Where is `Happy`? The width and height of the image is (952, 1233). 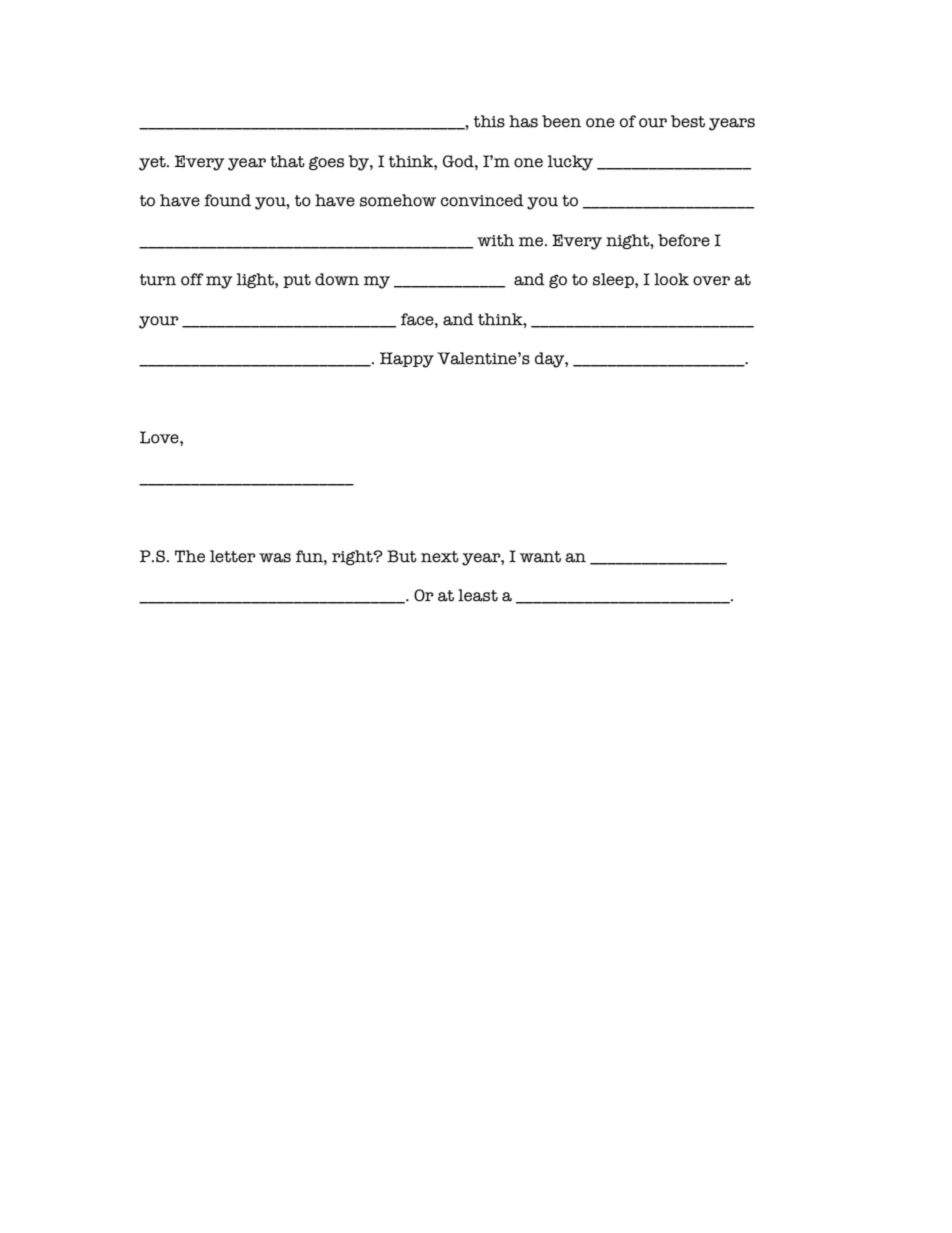
Happy is located at coordinates (407, 360).
